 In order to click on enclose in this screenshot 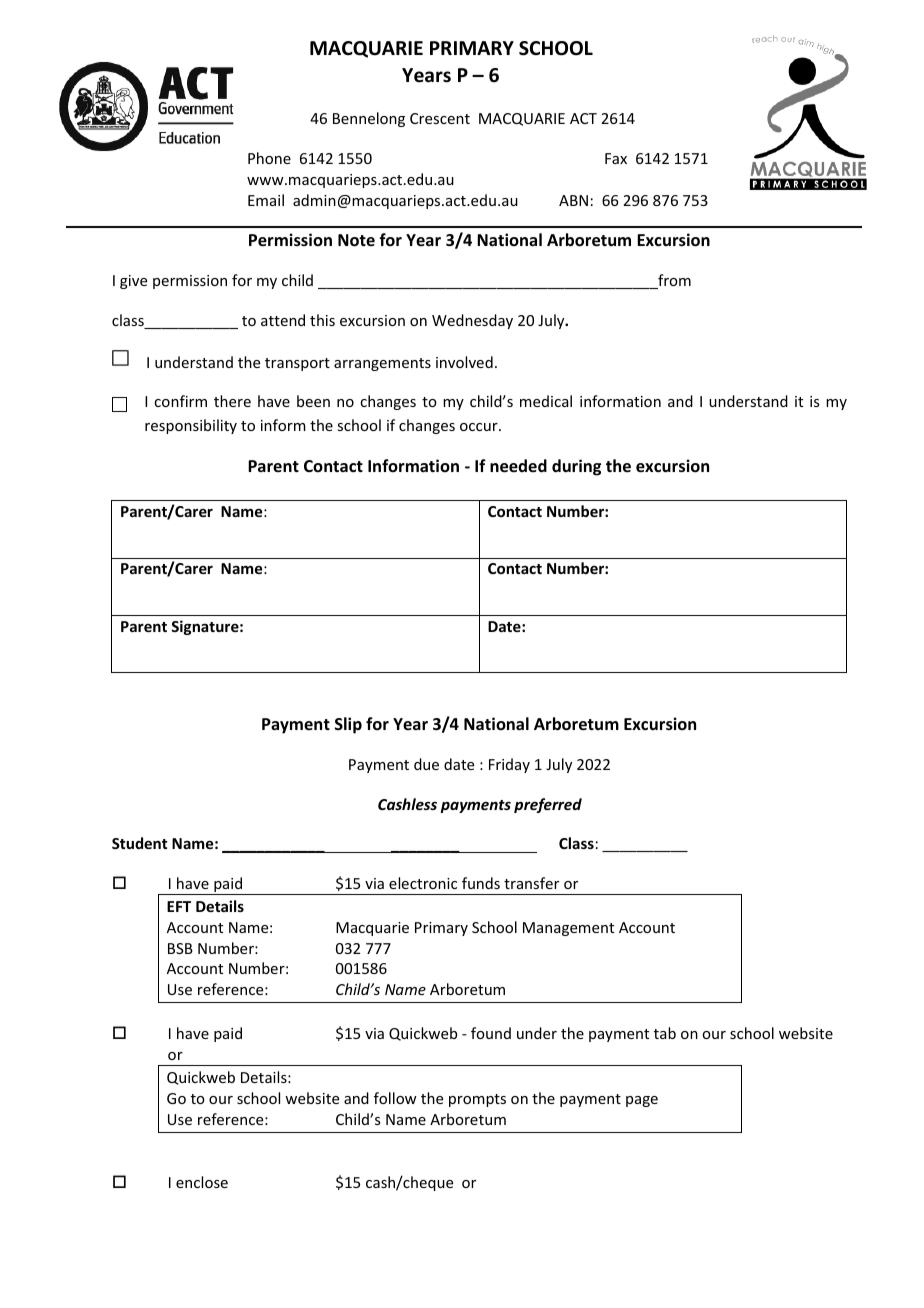, I will do `click(202, 1182)`.
